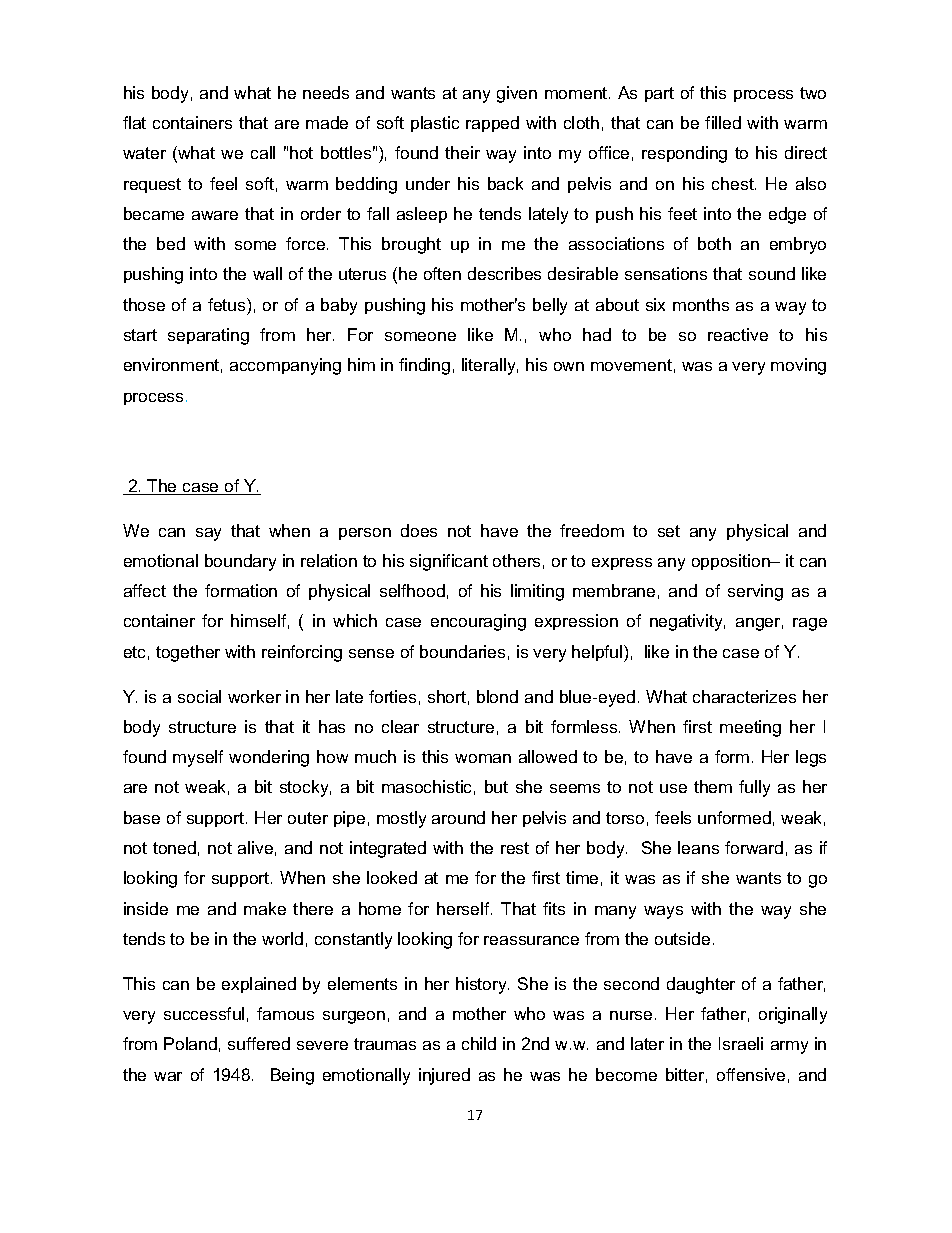 Image resolution: width=952 pixels, height=1233 pixels. I want to click on call, so click(263, 152).
